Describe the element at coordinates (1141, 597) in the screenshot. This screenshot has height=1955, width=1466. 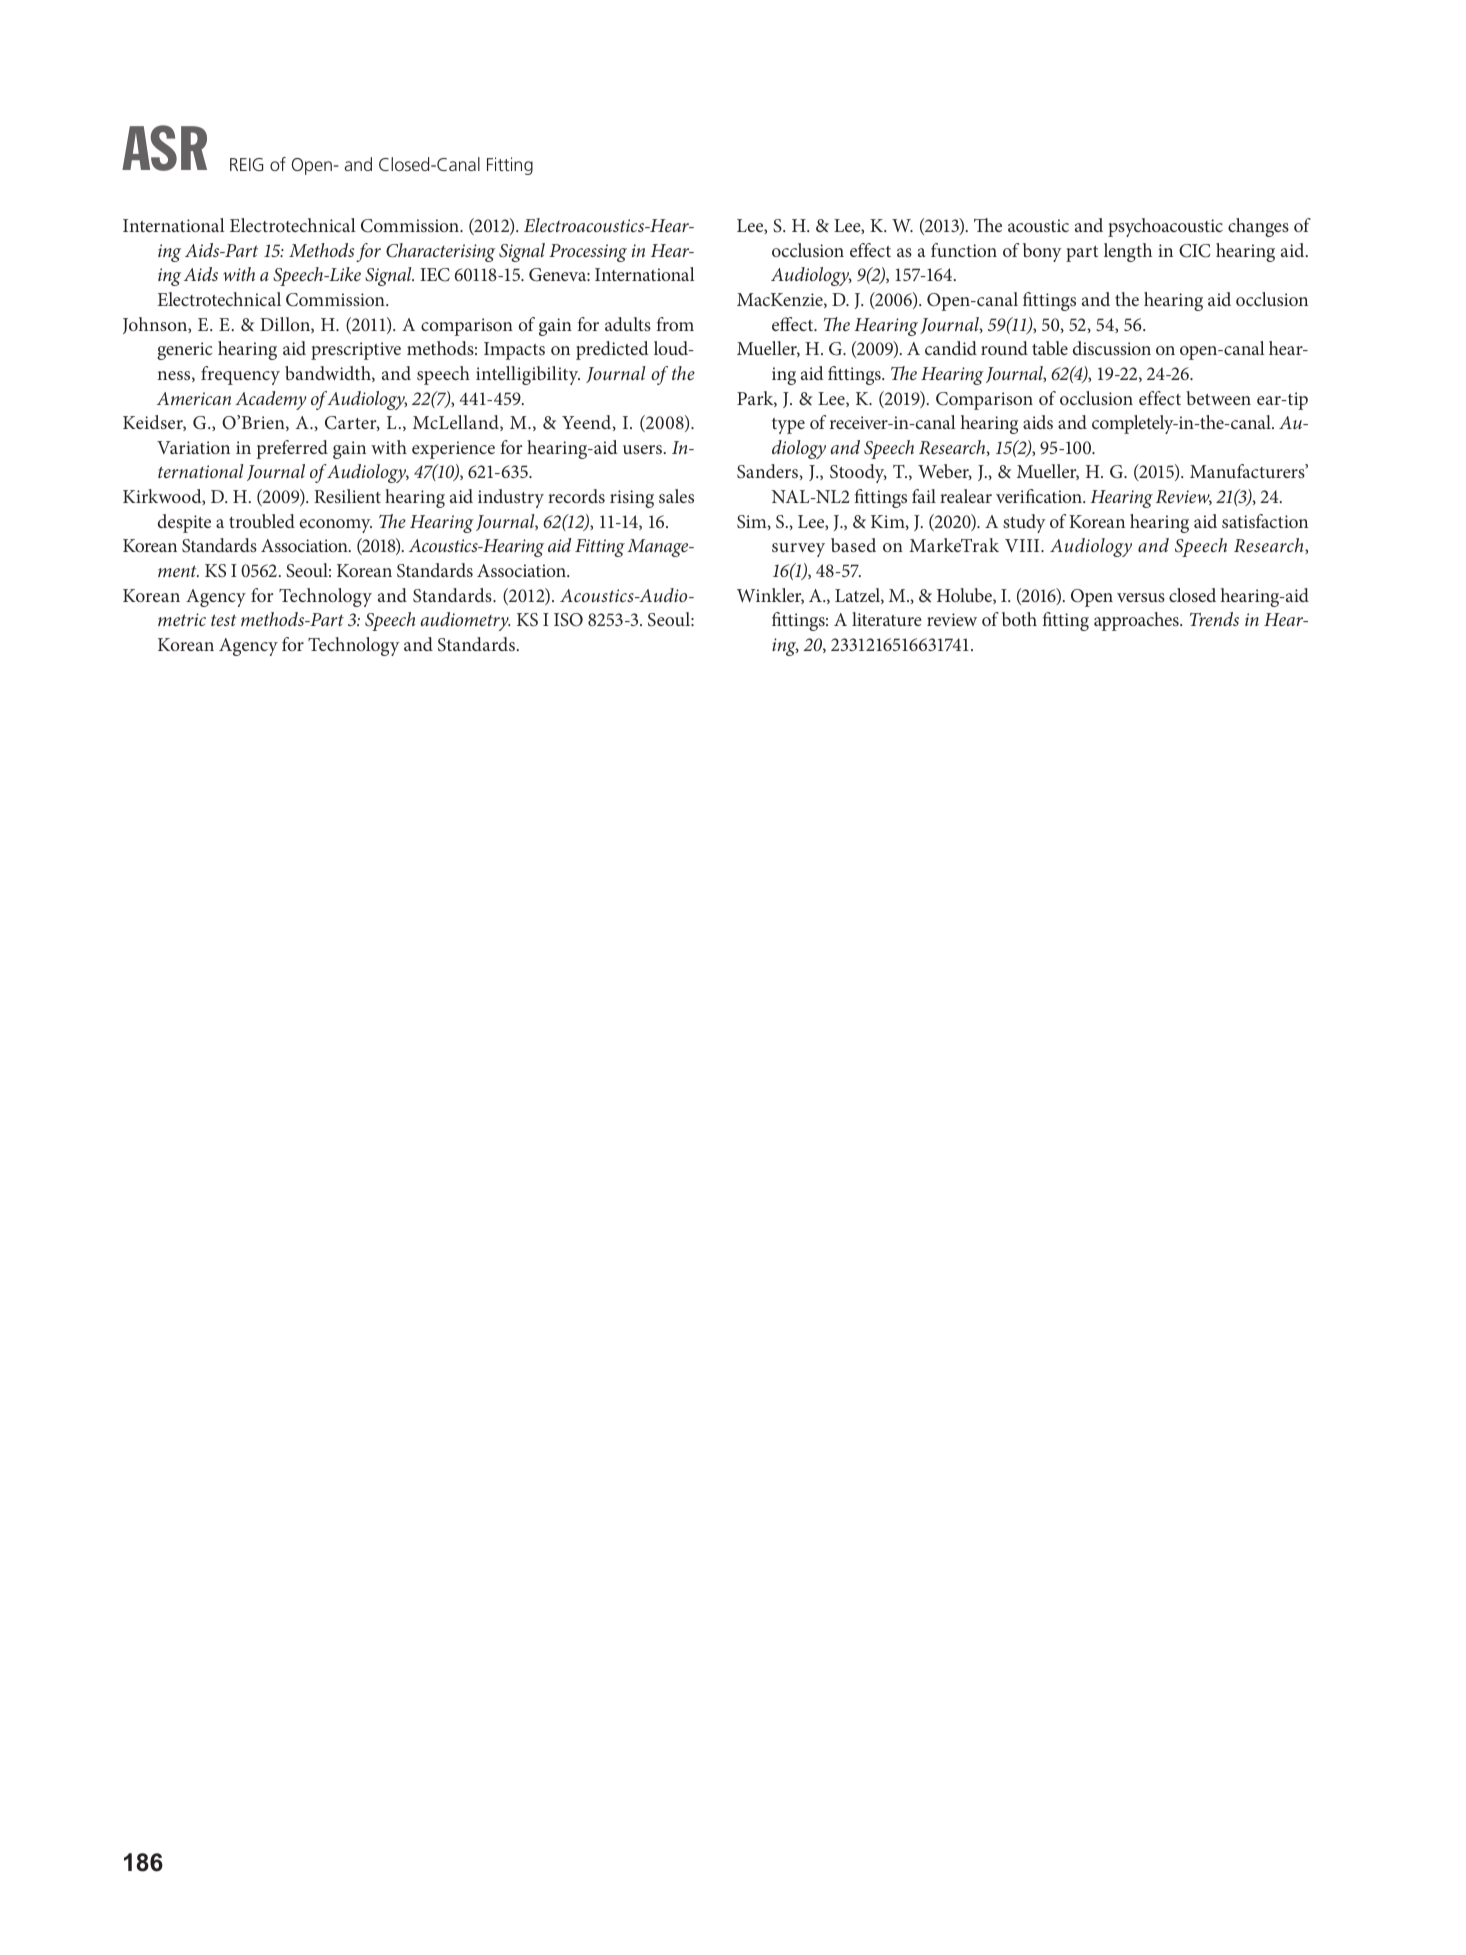
I see `versus` at that location.
